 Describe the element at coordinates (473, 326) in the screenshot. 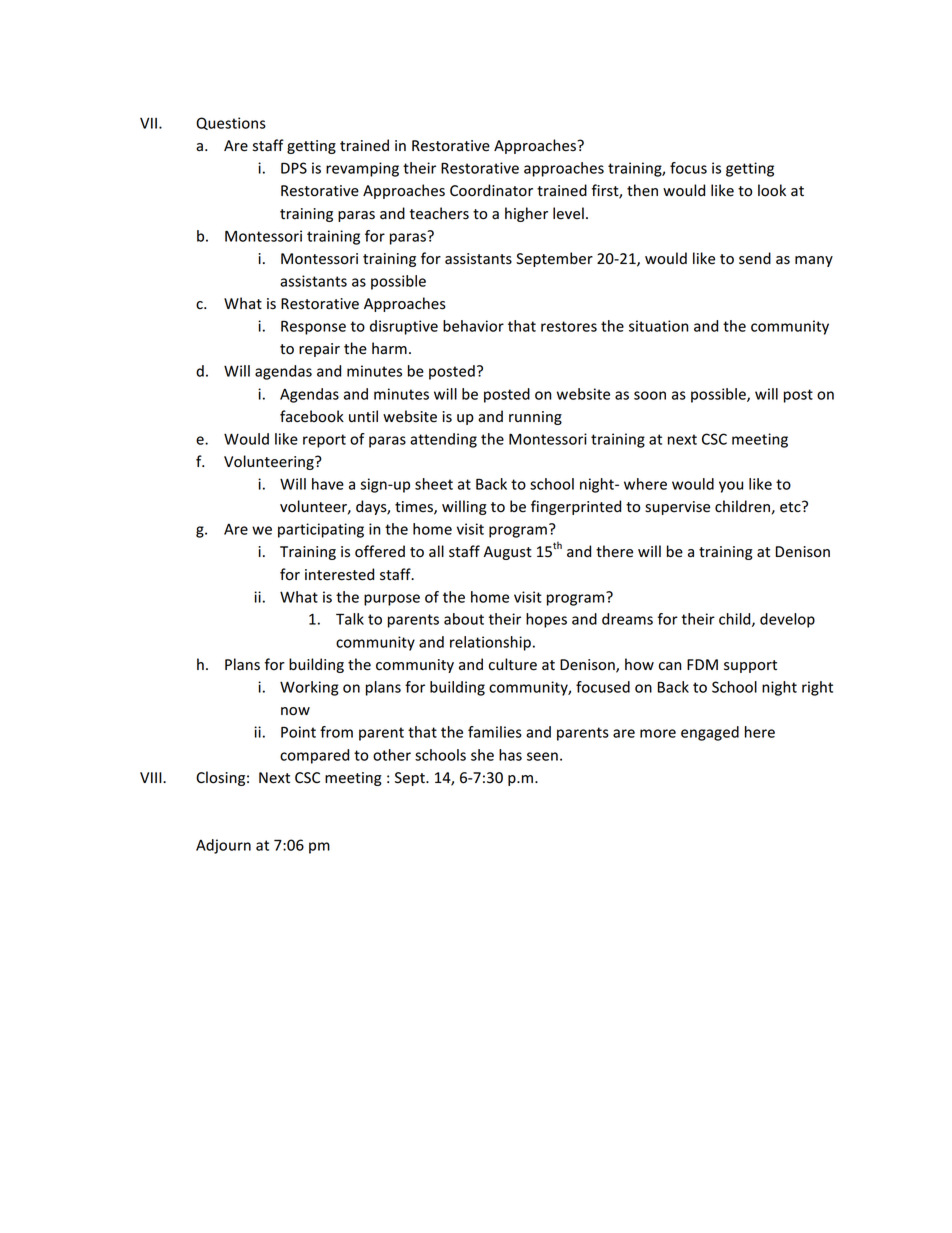

I see `behavior` at that location.
